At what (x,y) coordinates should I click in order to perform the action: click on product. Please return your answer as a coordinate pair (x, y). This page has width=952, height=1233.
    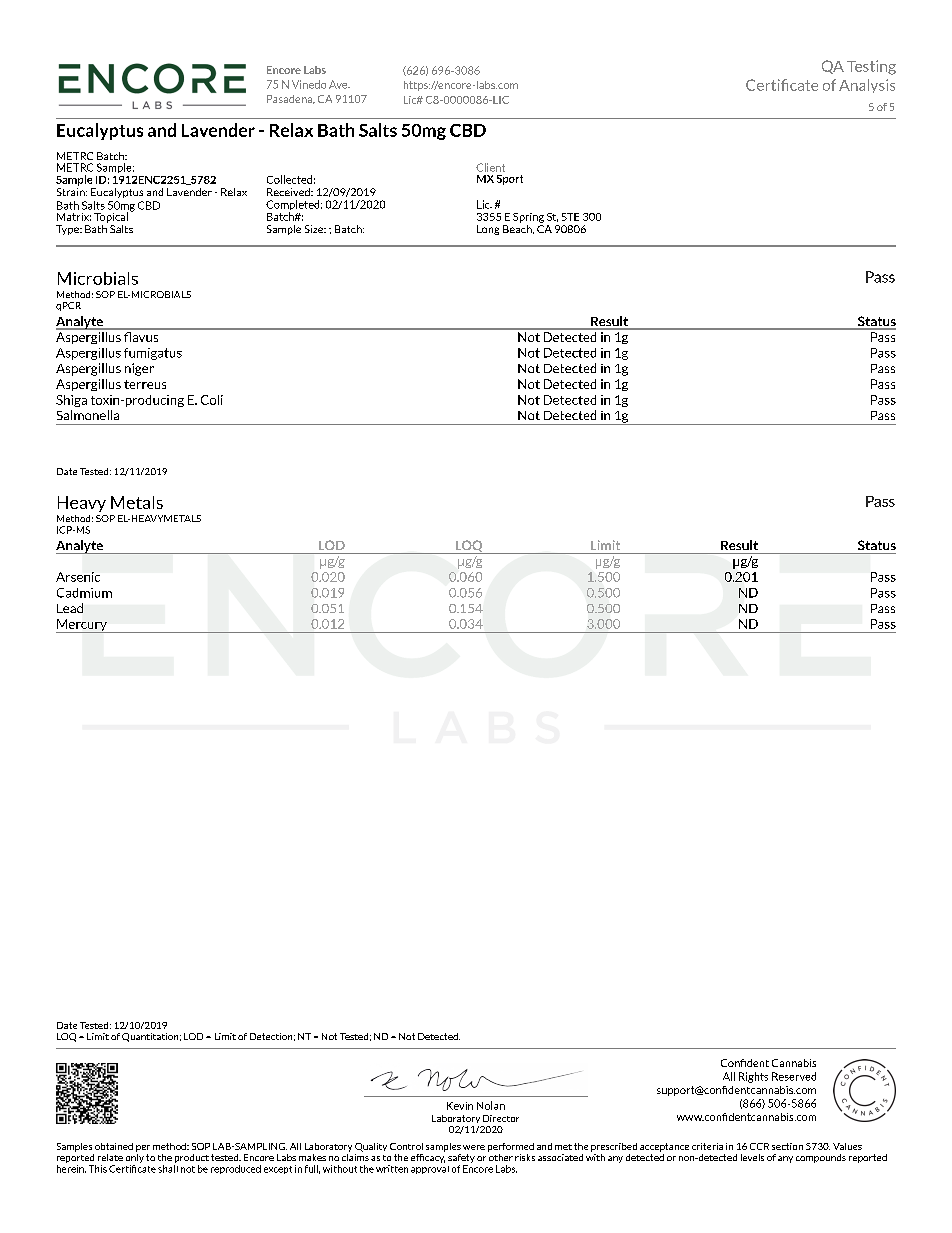
    Looking at the image, I should click on (192, 1158).
